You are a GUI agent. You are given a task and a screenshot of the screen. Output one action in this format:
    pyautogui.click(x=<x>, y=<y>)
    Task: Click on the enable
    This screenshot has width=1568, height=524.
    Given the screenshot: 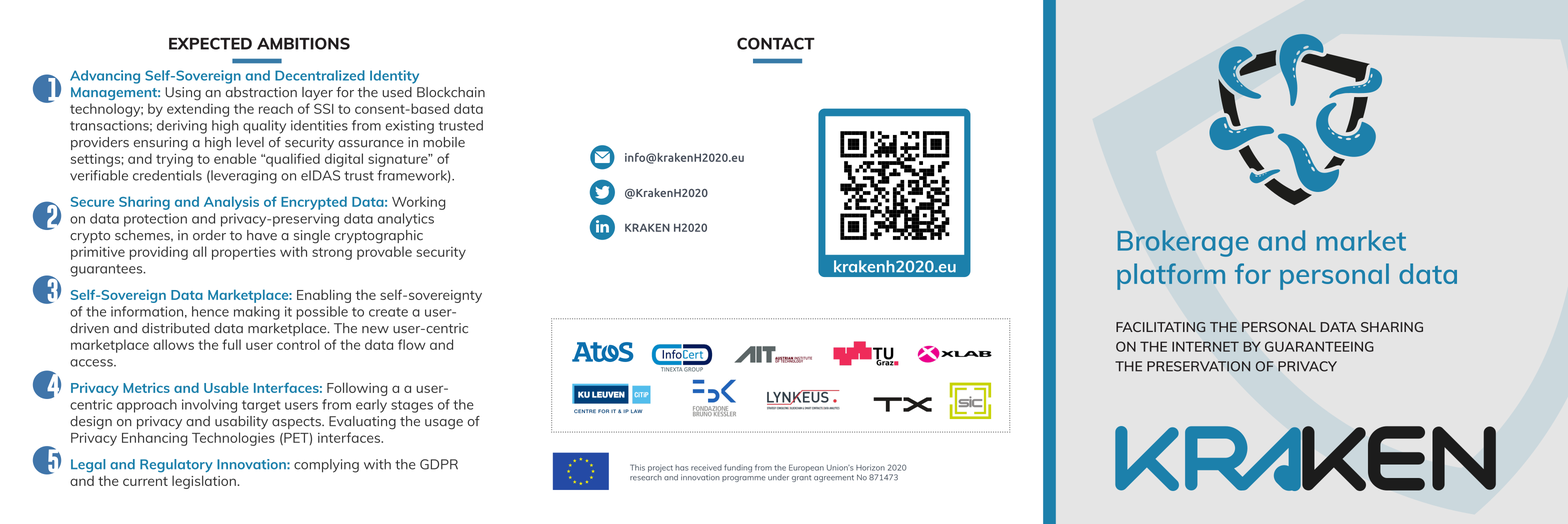 What is the action you would take?
    pyautogui.click(x=235, y=158)
